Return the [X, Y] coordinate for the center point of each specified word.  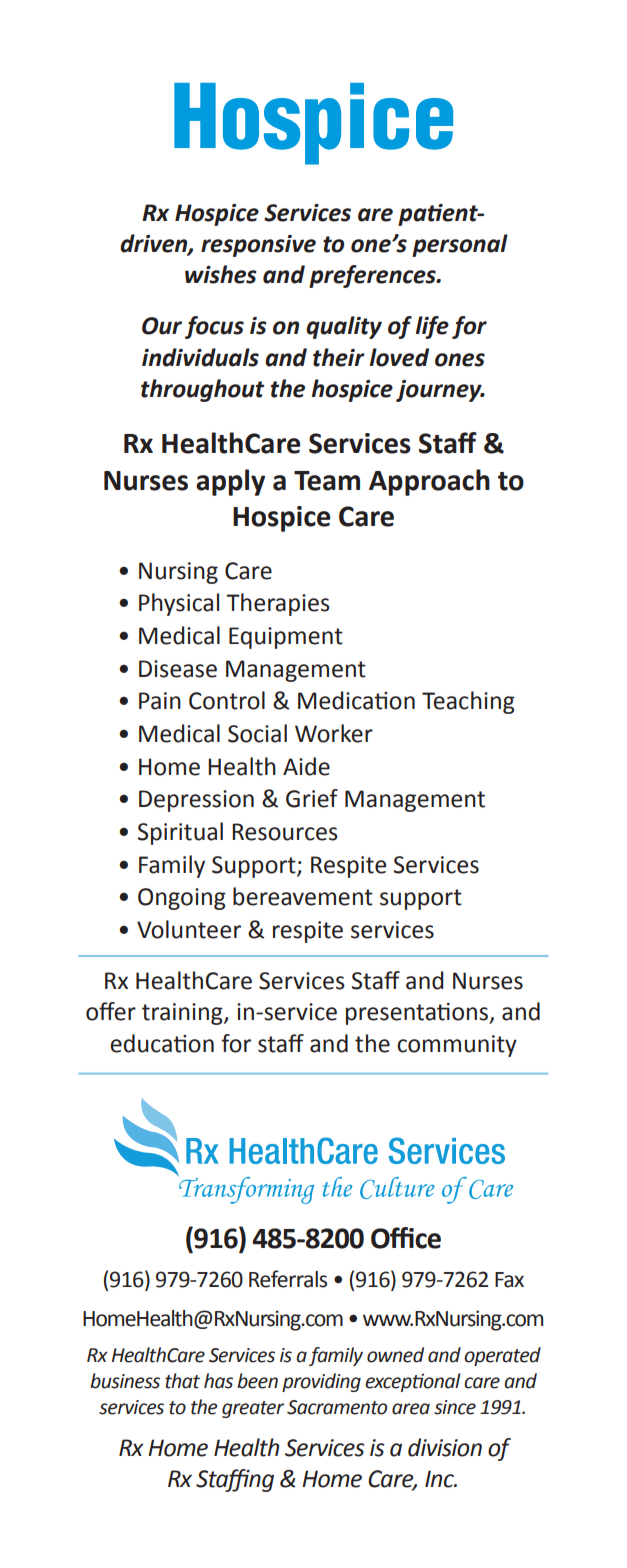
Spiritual [180, 833]
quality [344, 327]
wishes [221, 274]
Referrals [288, 1279]
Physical [179, 604]
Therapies [278, 604]
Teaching [468, 702]
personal [460, 245]
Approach [429, 482]
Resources [285, 832]
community [457, 1046]
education [162, 1043]
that [182, 1381]
